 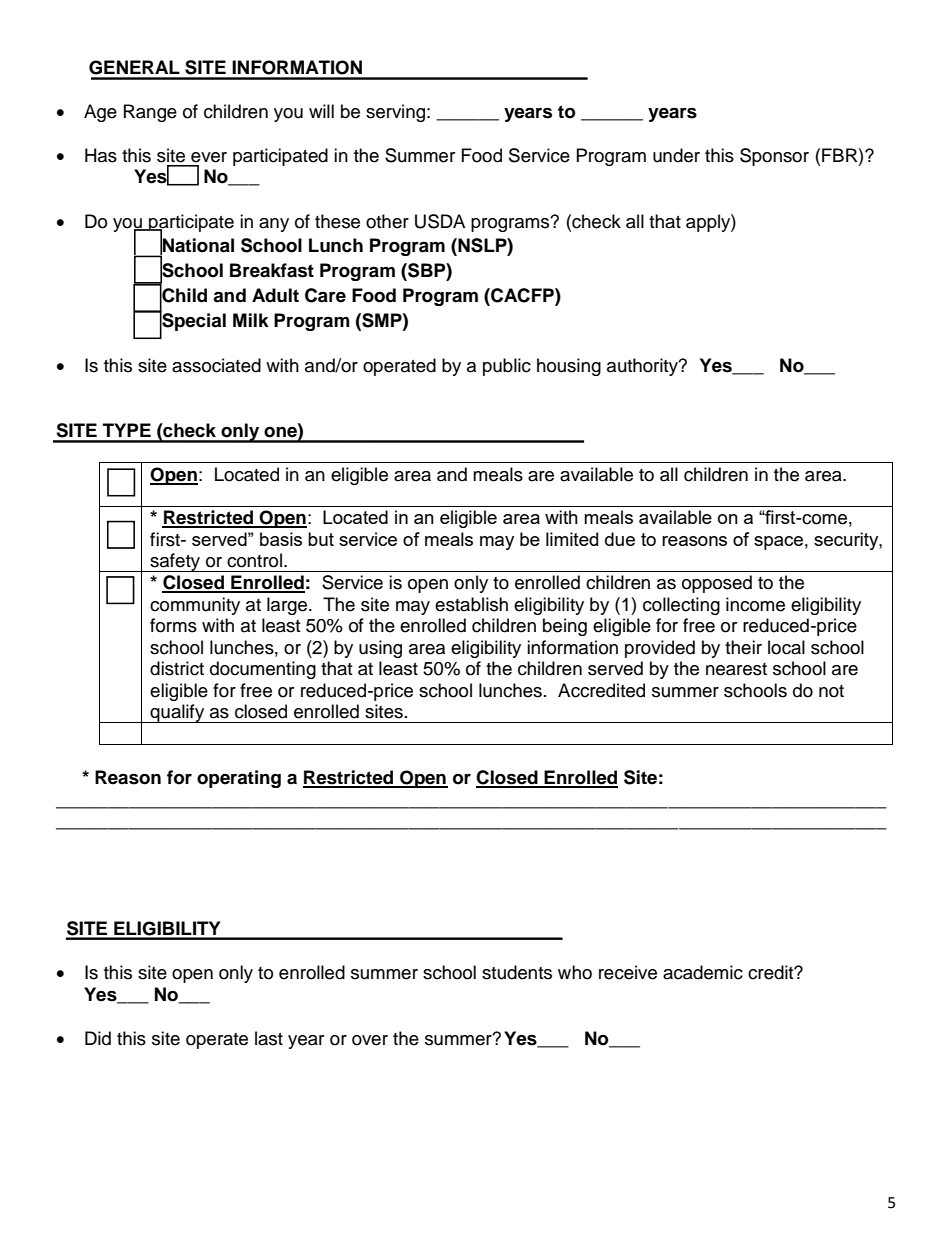 What do you see at coordinates (565, 627) in the document?
I see `being` at bounding box center [565, 627].
